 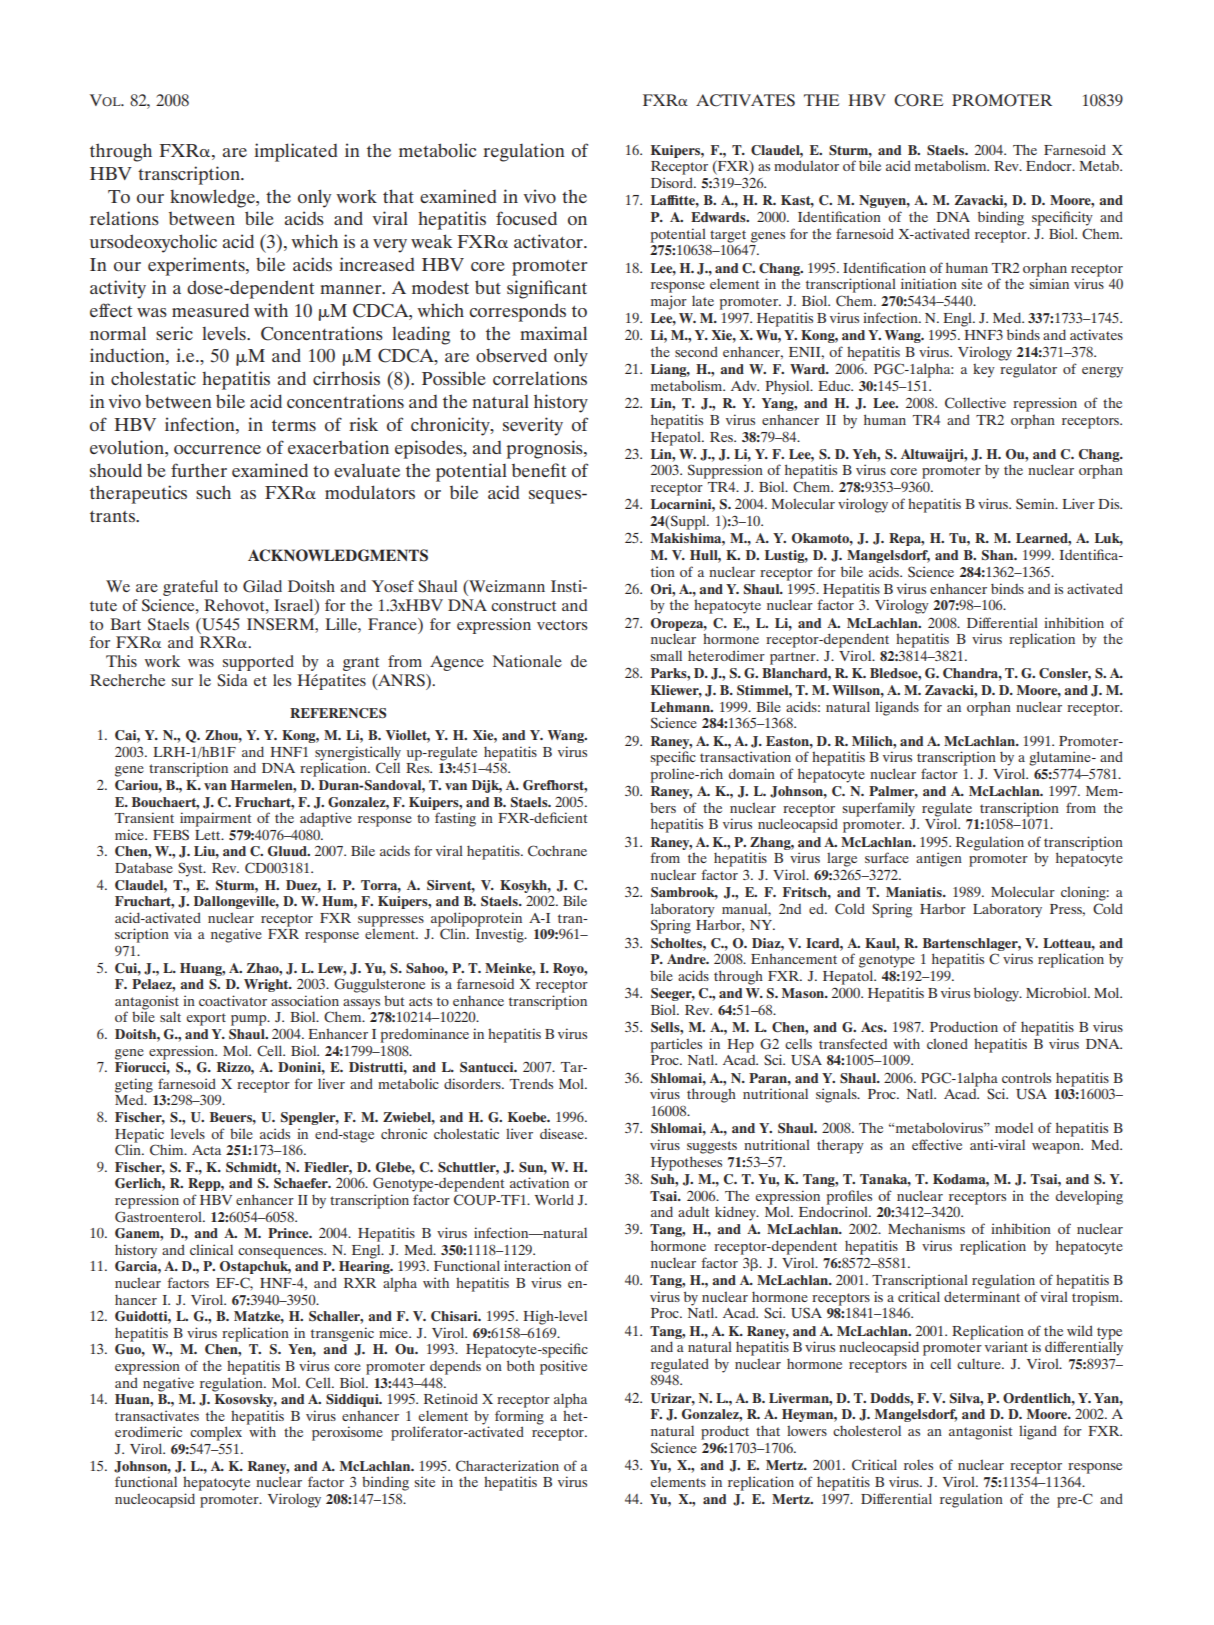 I want to click on knowledge, so click(x=213, y=198).
